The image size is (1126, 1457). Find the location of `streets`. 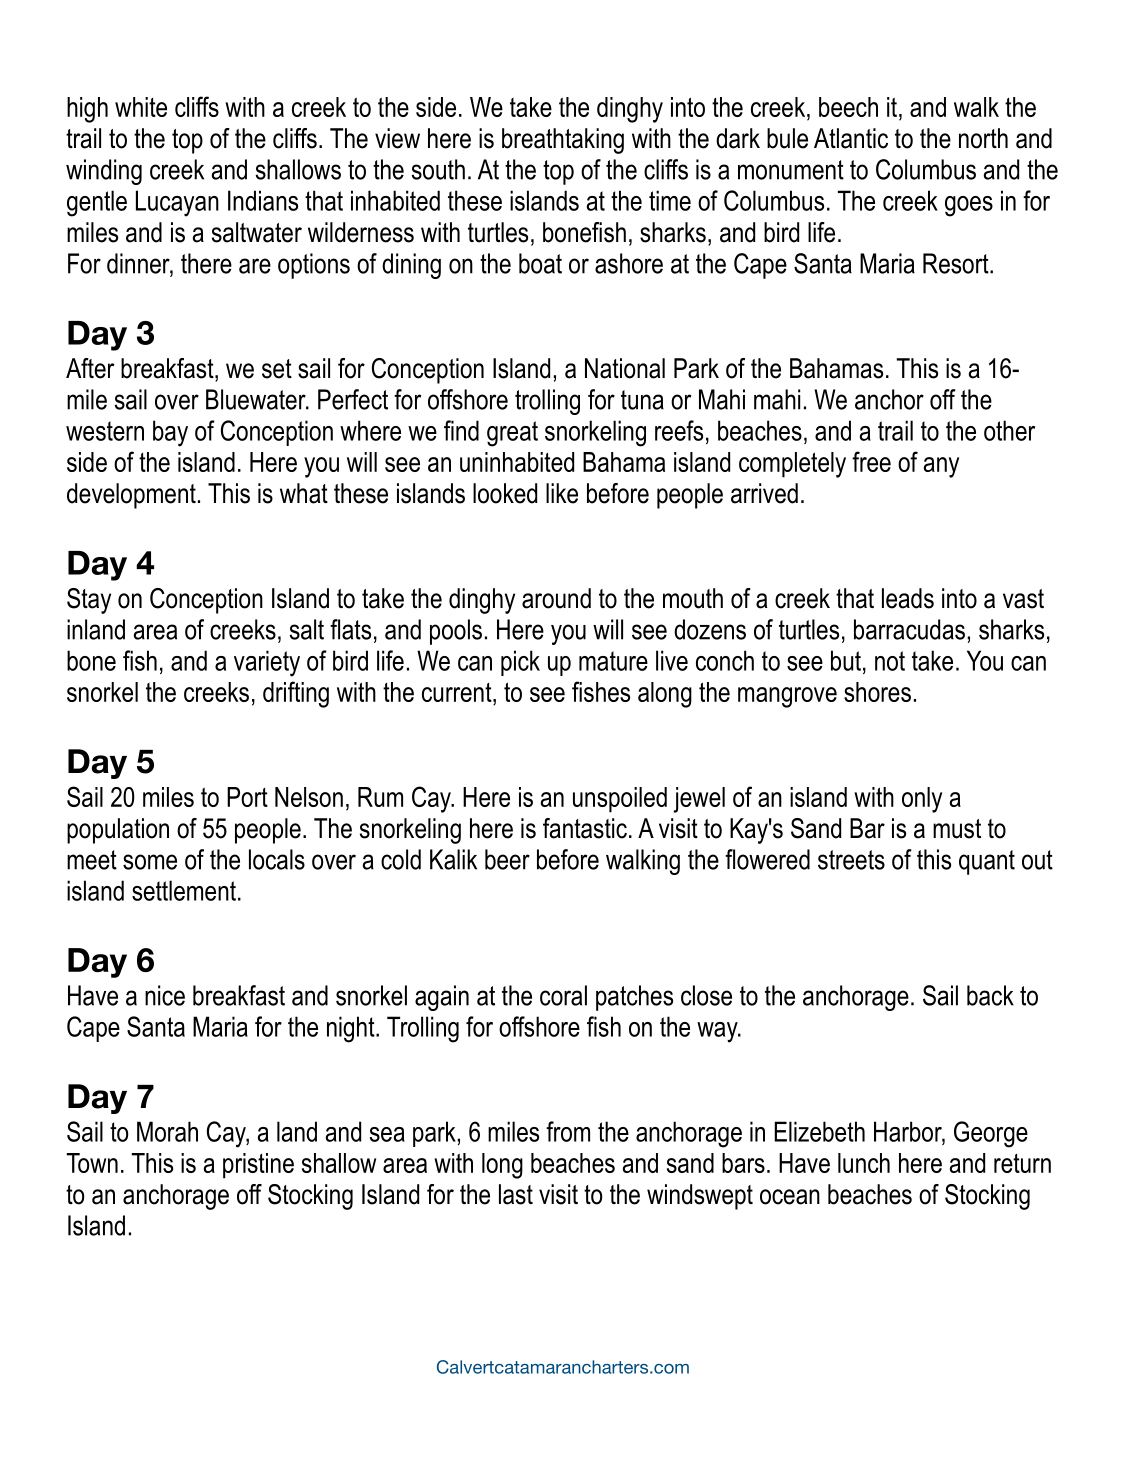

streets is located at coordinates (851, 860).
